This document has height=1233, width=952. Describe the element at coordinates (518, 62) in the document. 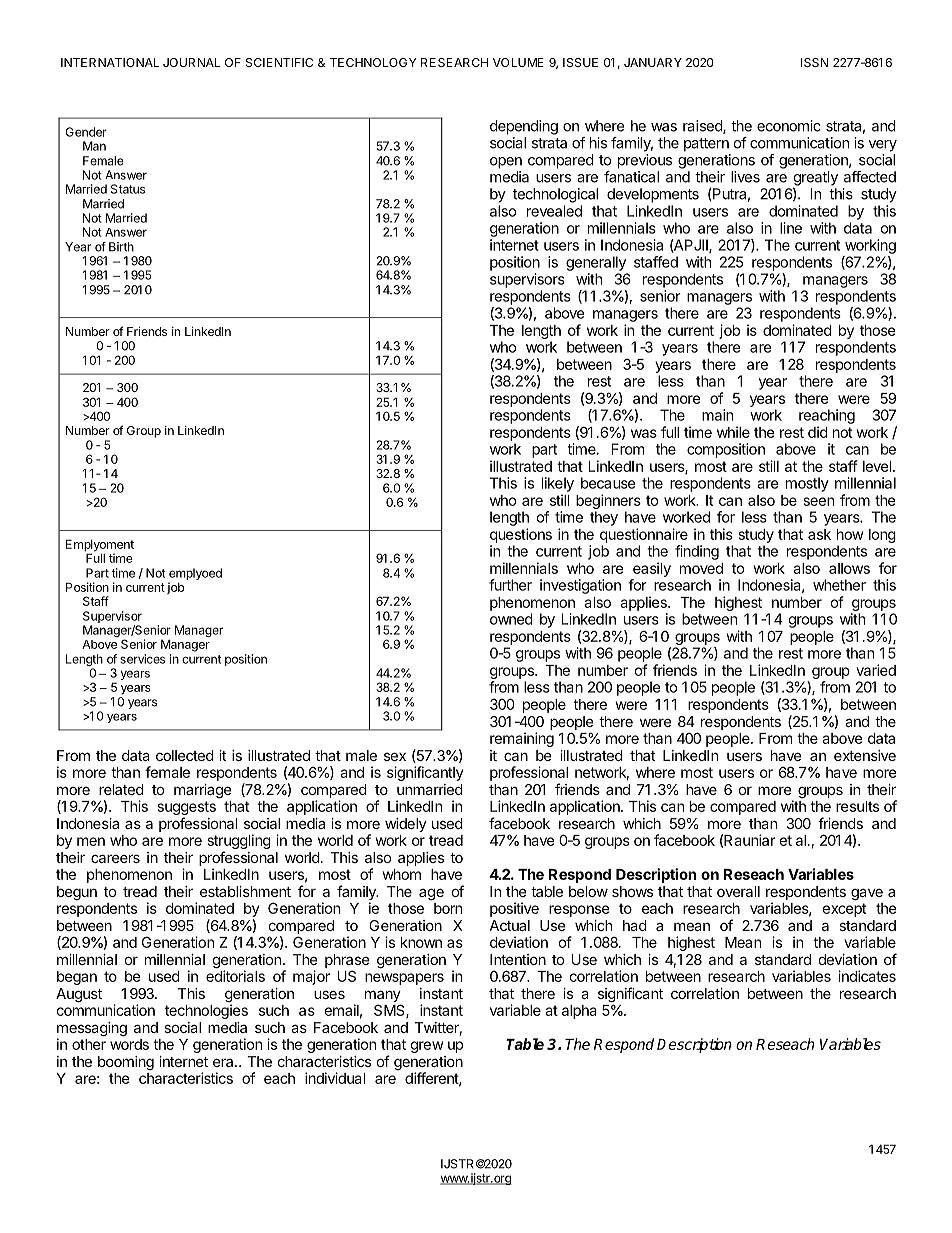

I see `VOLUME` at that location.
